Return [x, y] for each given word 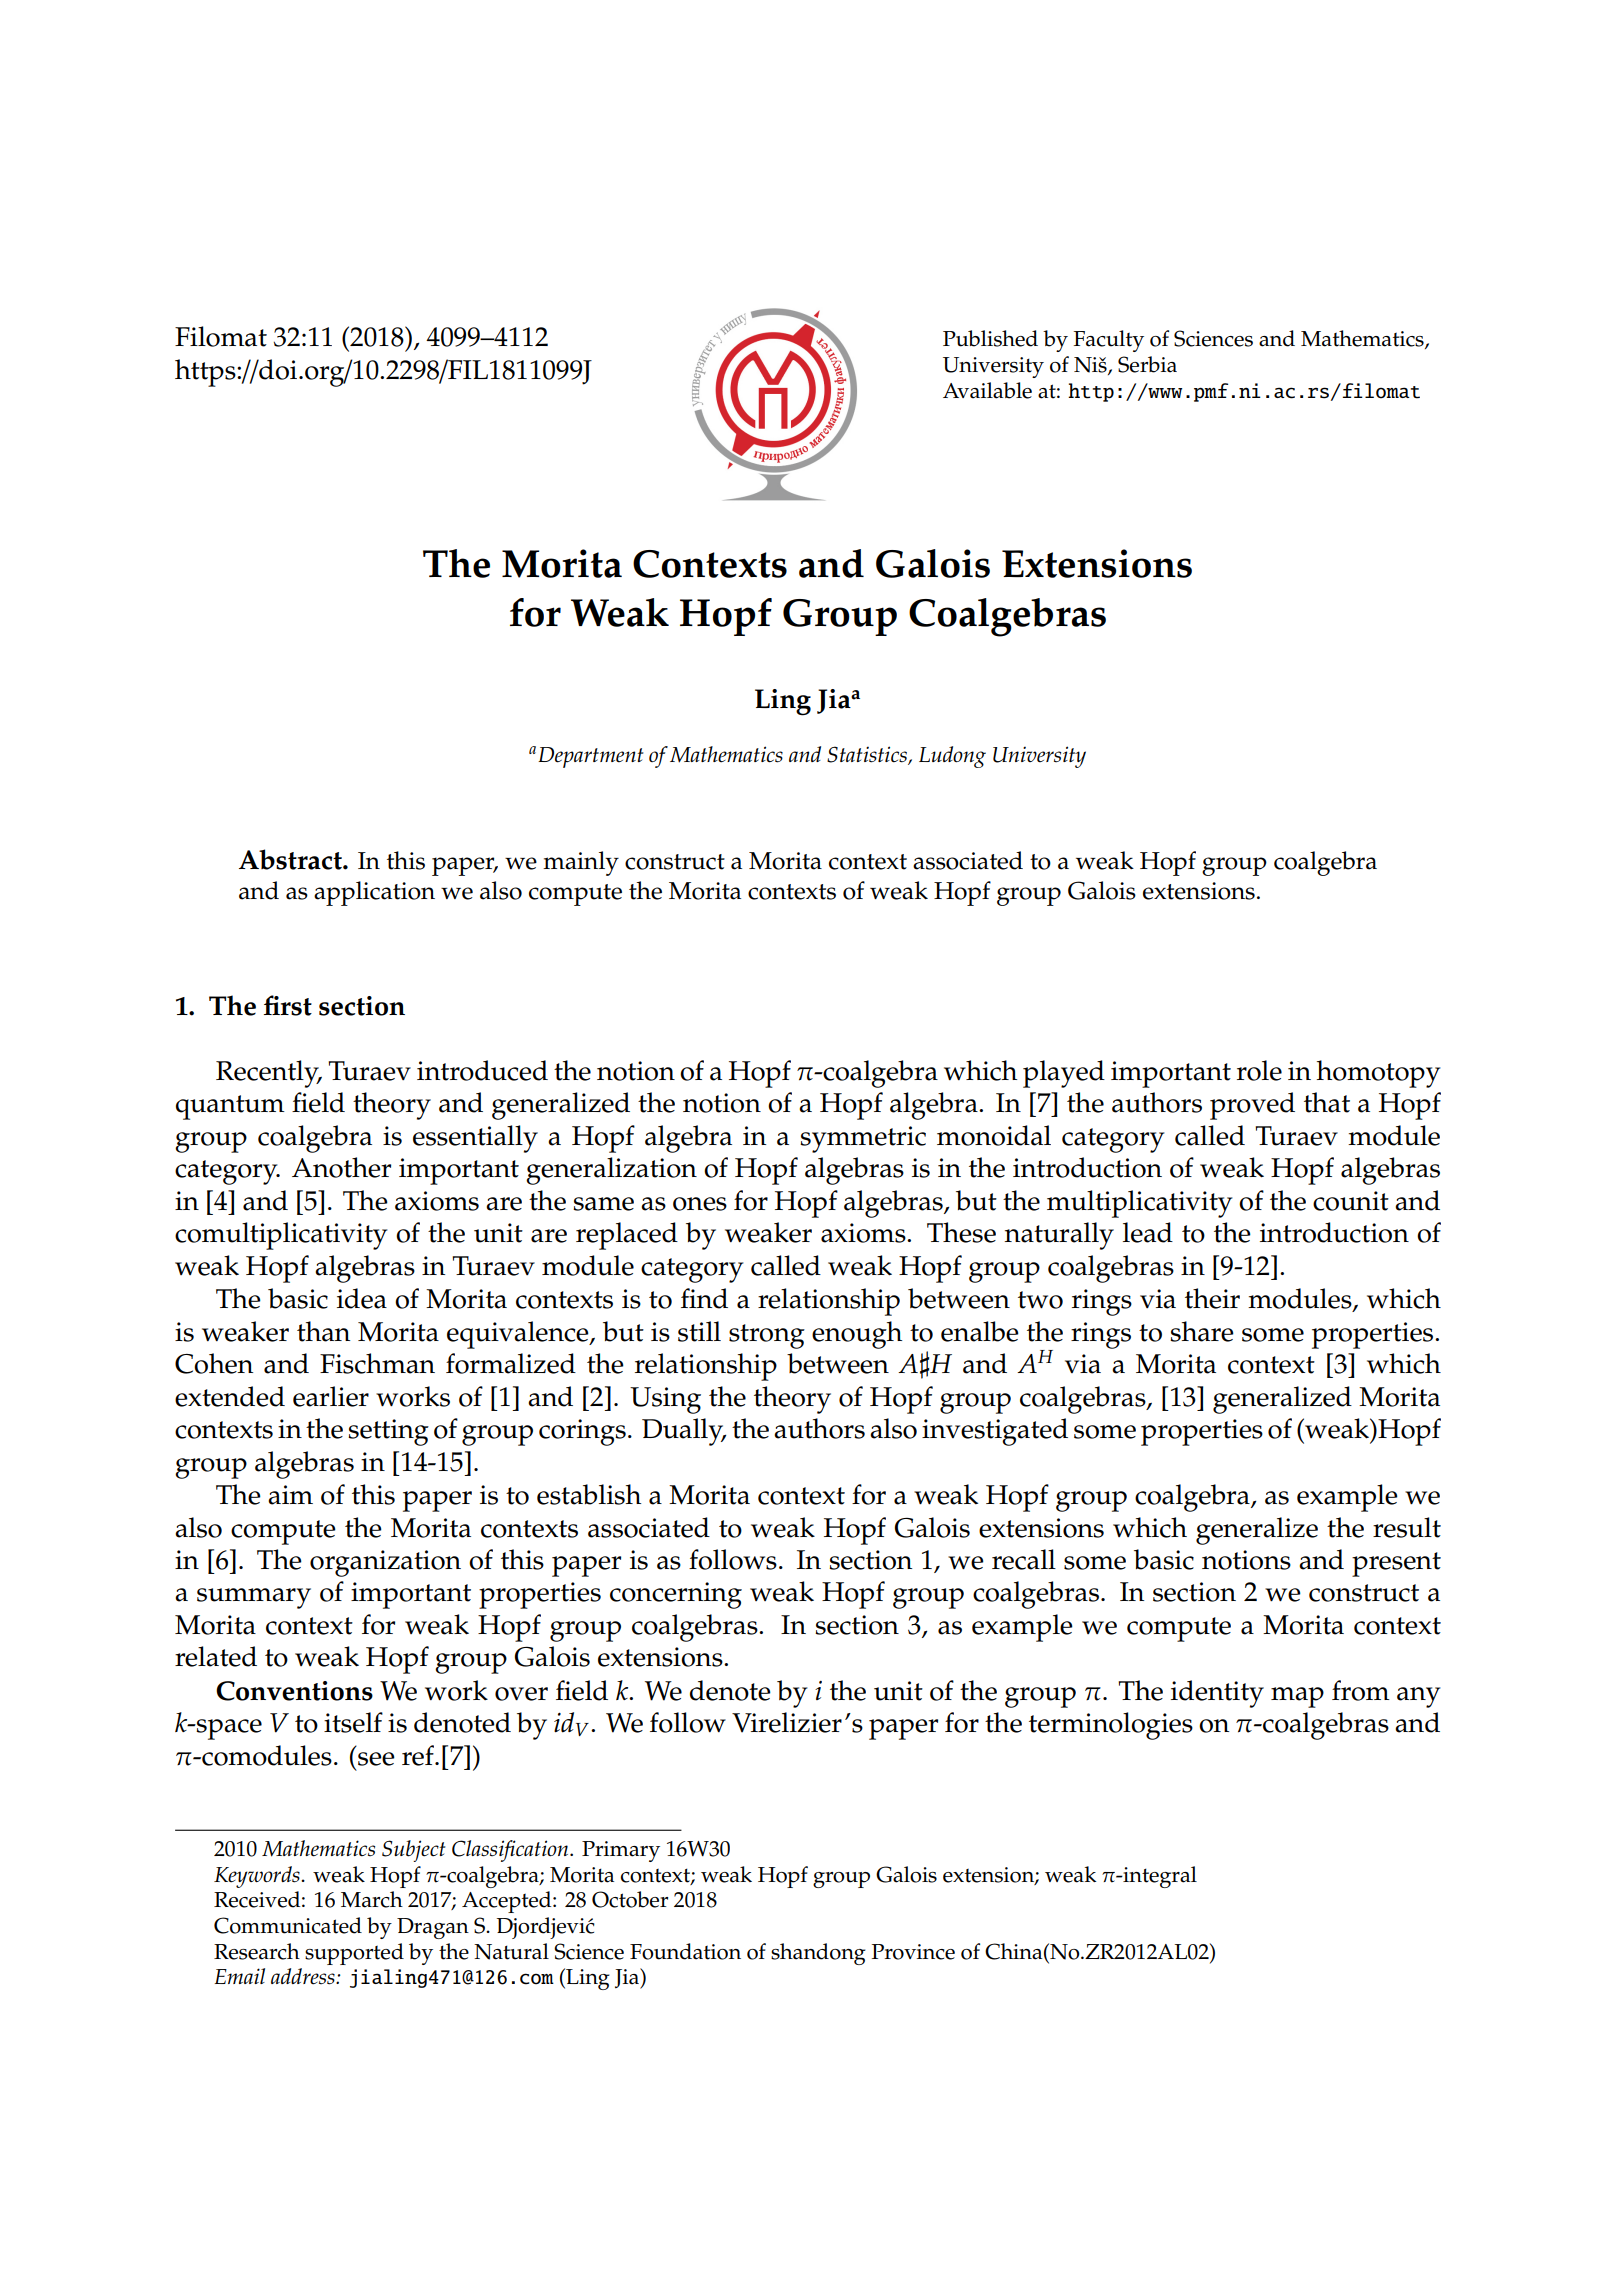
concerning [676, 1595]
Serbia [1147, 364]
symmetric [863, 1139]
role [1259, 1070]
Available [987, 390]
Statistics [868, 755]
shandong [818, 1954]
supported [354, 1954]
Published [990, 338]
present [1396, 1564]
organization [385, 1563]
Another [341, 1167]
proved [1252, 1106]
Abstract [291, 859]
